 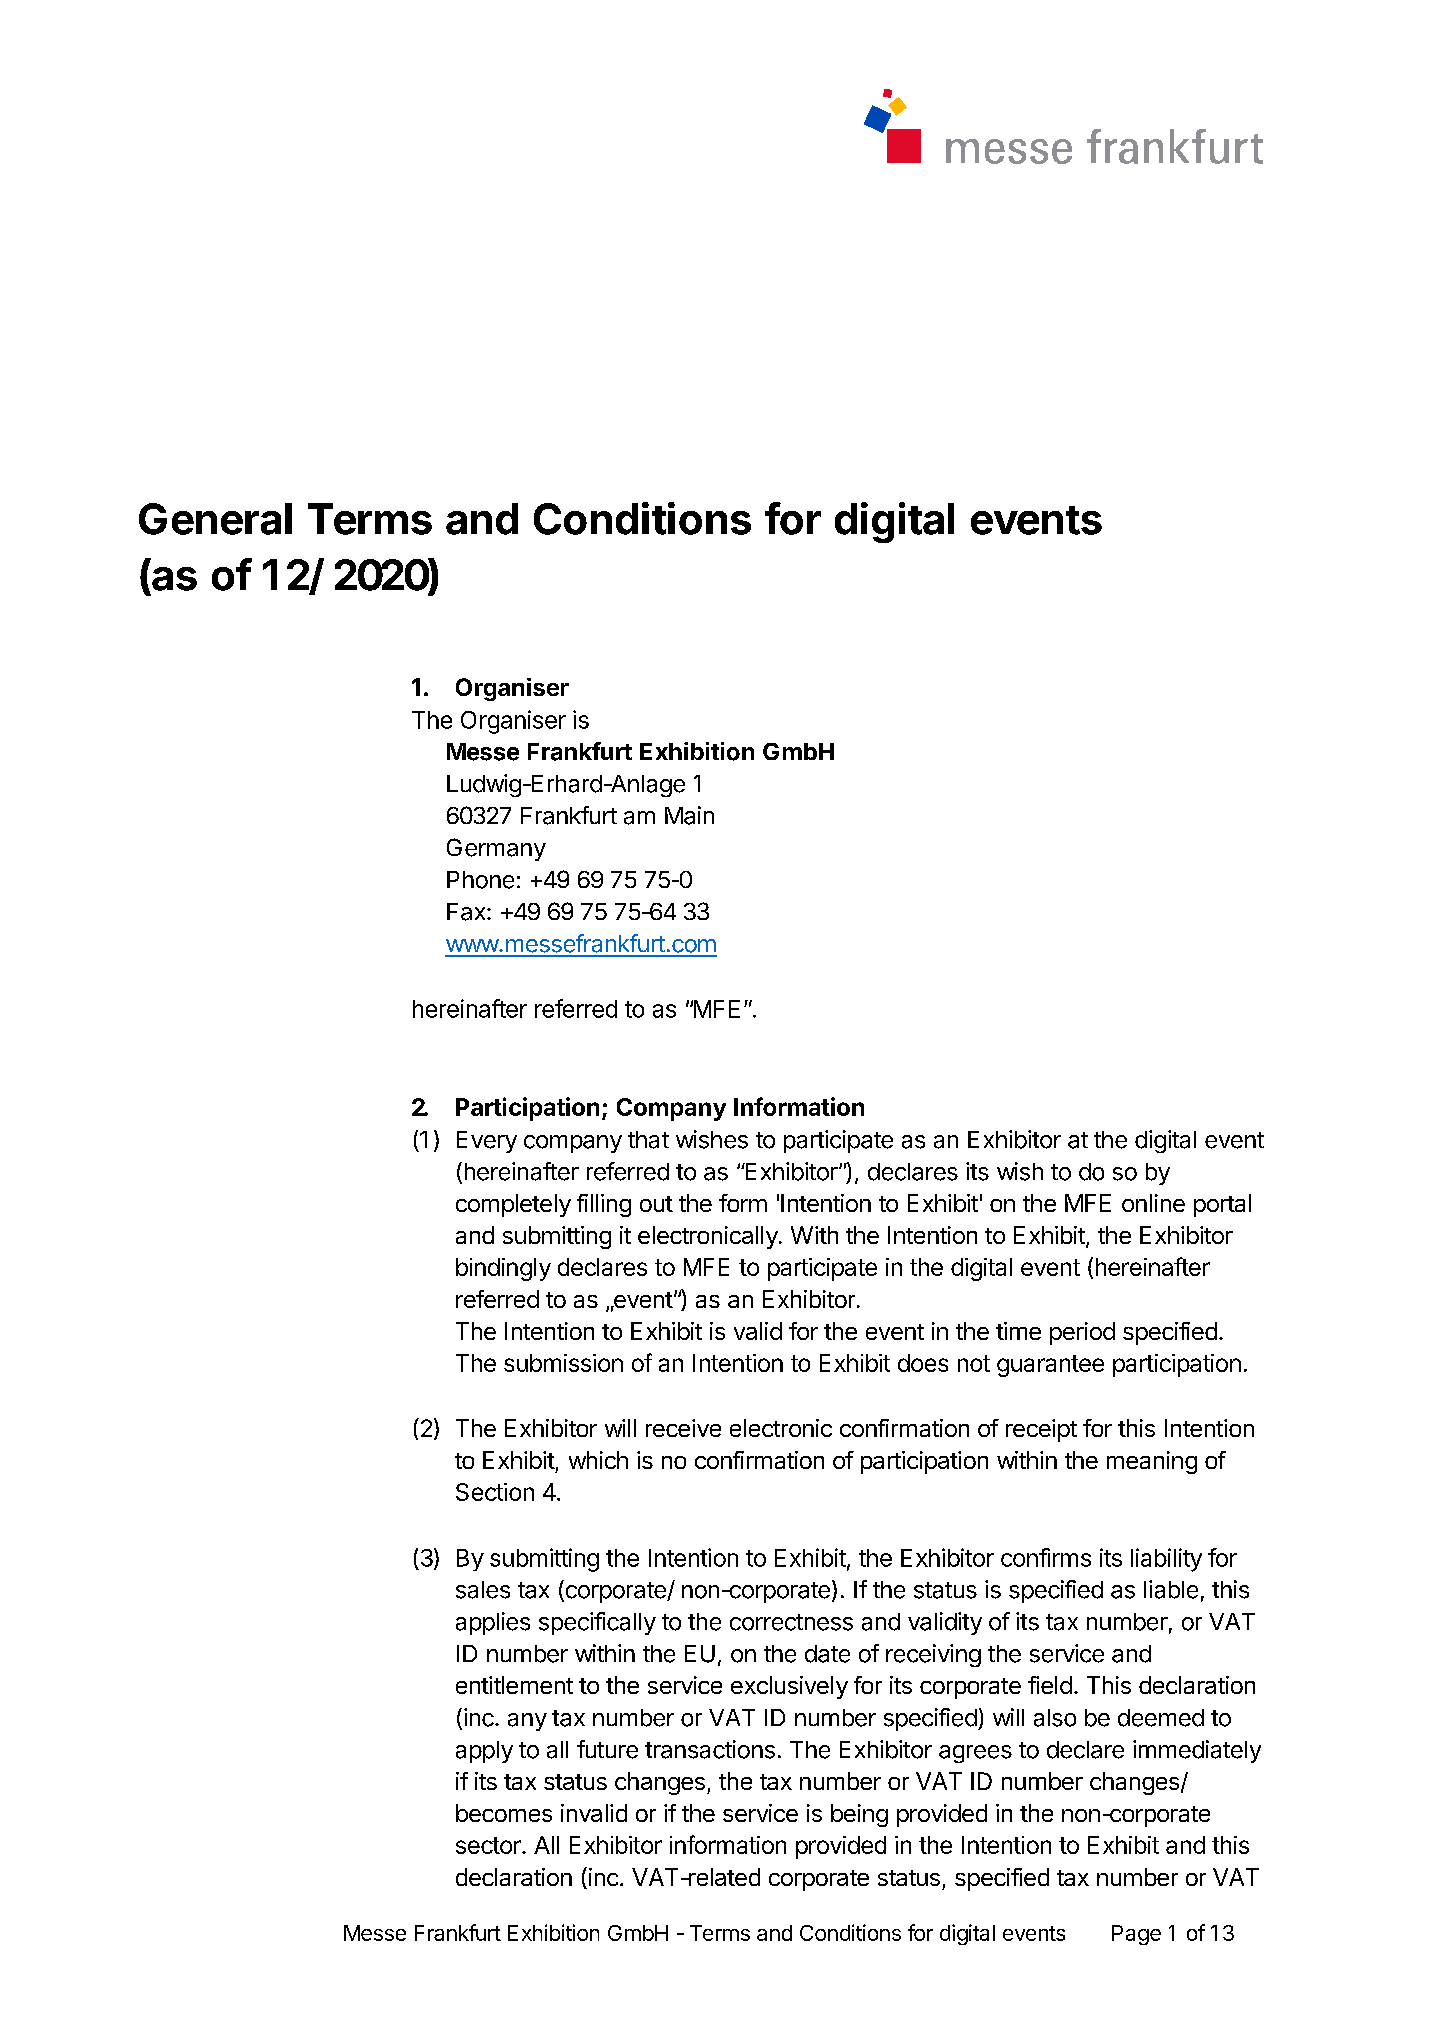 What do you see at coordinates (215, 519) in the page?
I see `General` at bounding box center [215, 519].
